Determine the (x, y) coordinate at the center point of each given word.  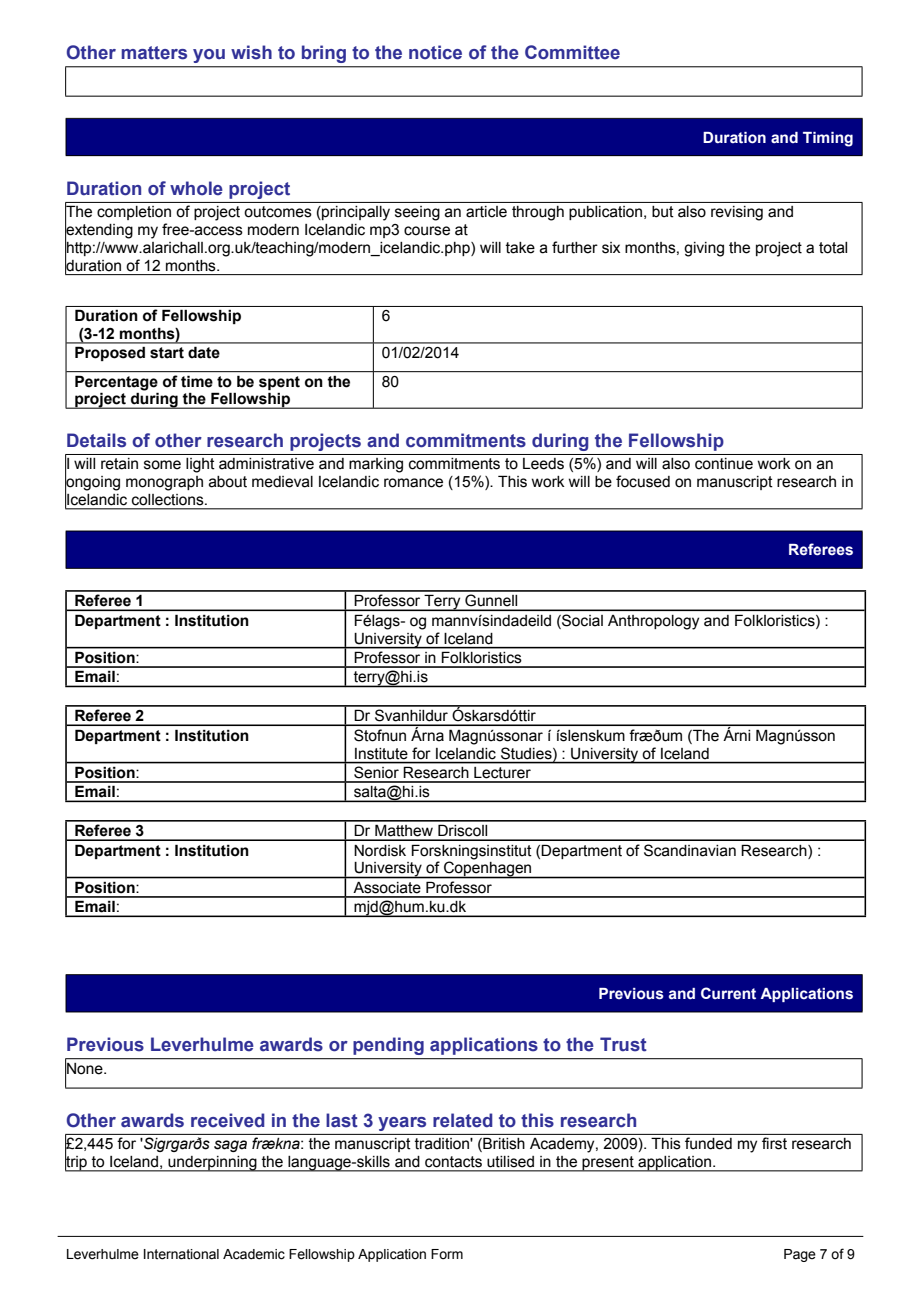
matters (154, 53)
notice (435, 52)
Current (728, 993)
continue (724, 464)
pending (388, 1046)
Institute (381, 753)
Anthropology (653, 622)
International (181, 1254)
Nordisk (380, 851)
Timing (828, 139)
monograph (164, 483)
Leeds (543, 464)
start (167, 353)
